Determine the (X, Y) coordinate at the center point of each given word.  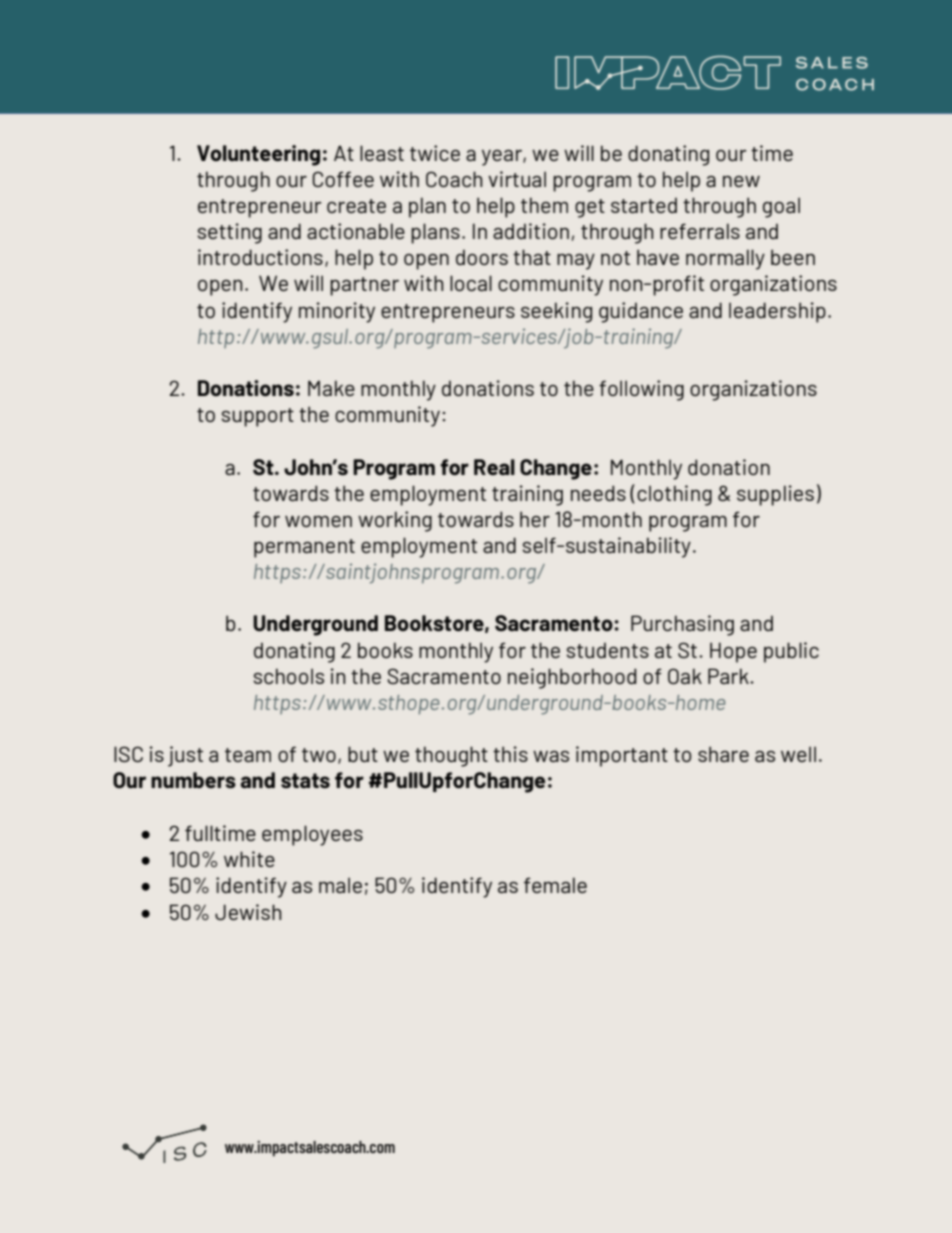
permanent (304, 548)
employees (312, 835)
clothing (674, 495)
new (741, 181)
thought (451, 756)
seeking (556, 312)
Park (729, 676)
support (258, 417)
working (395, 521)
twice (435, 153)
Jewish (248, 912)
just (185, 756)
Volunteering (258, 155)
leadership (777, 312)
